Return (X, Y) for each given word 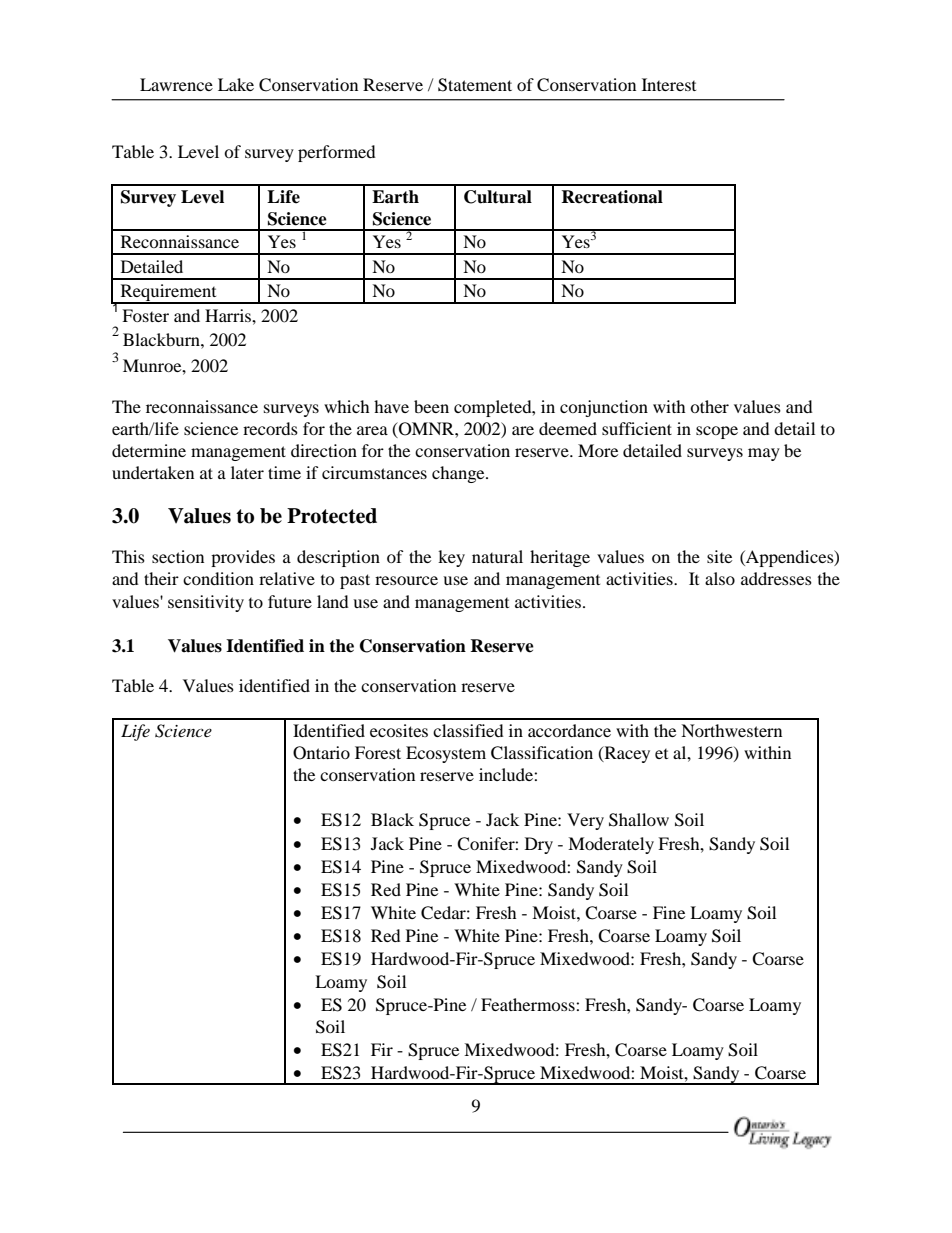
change (459, 474)
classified (468, 730)
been (431, 406)
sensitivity (206, 603)
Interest (669, 84)
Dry (539, 845)
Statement (475, 85)
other (709, 406)
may (764, 454)
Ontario (321, 753)
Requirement (168, 294)
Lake (236, 84)
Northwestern (731, 730)
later (247, 472)
